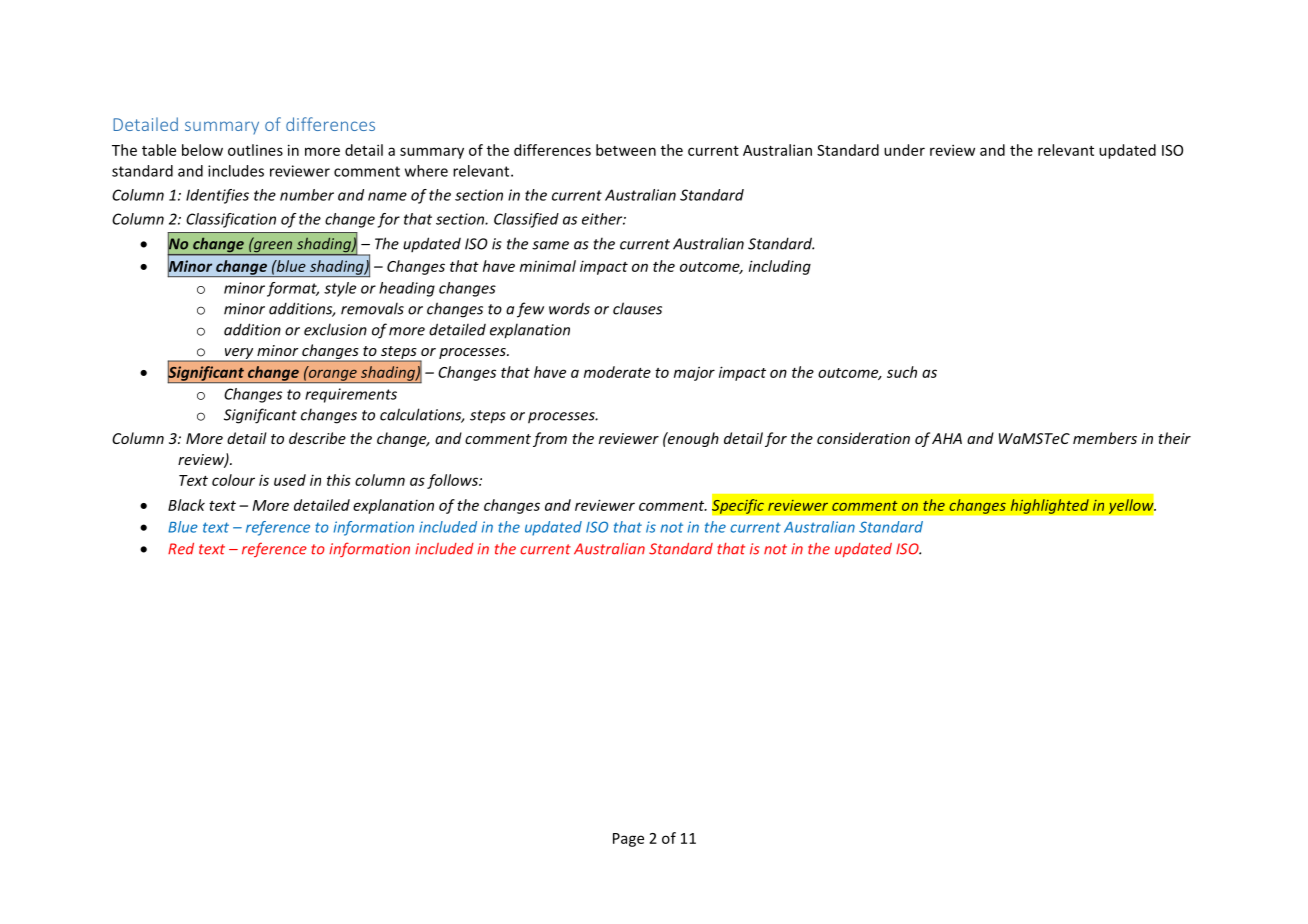 This document has width=1308, height=924. Describe the element at coordinates (1049, 506) in the document. I see `highlighted` at that location.
